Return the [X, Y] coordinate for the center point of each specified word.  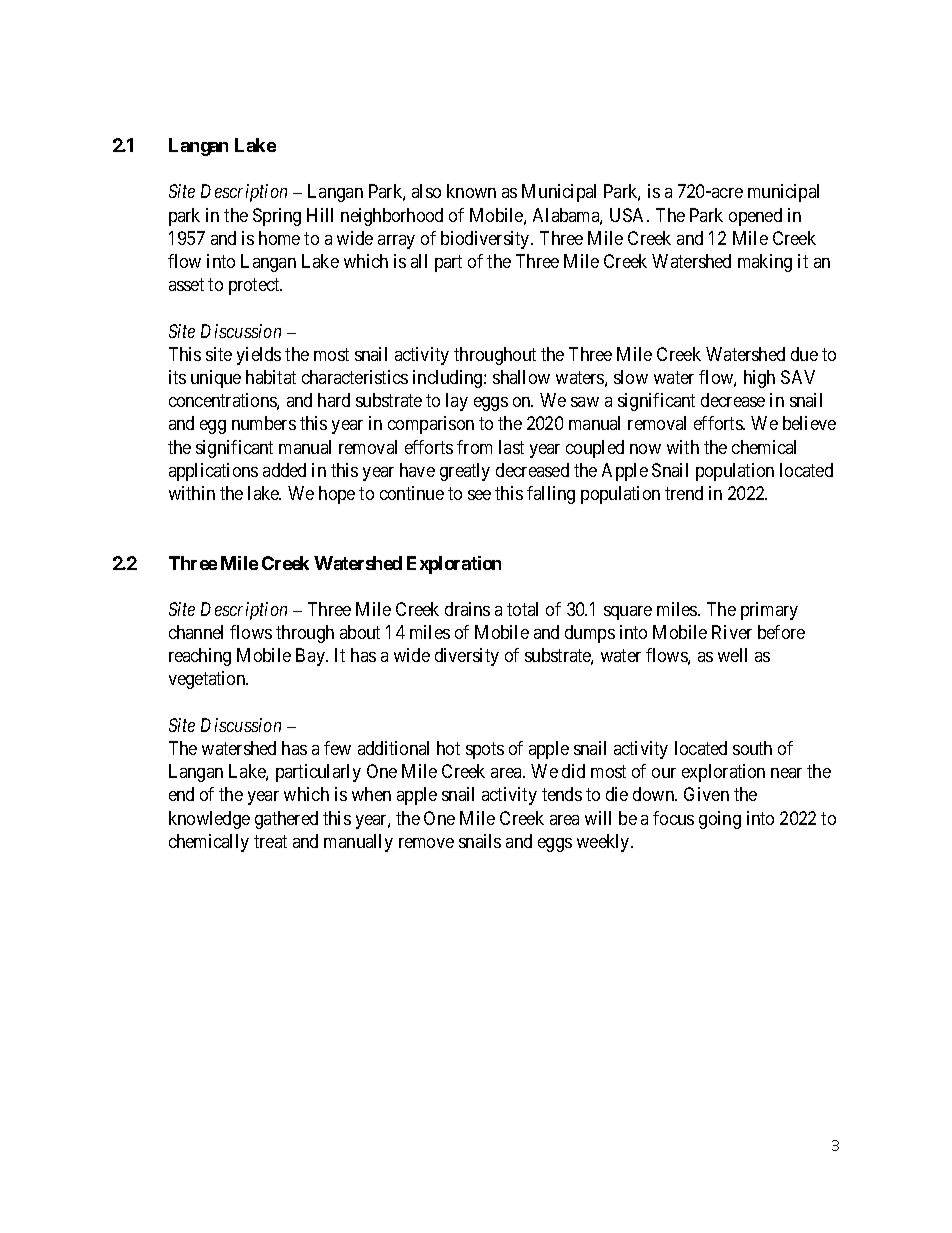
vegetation [208, 680]
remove [426, 843]
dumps [590, 634]
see [479, 495]
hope [337, 495]
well [732, 655]
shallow [521, 377]
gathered [286, 820]
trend [684, 493]
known [471, 191]
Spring [277, 217]
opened [755, 217]
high [759, 379]
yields [259, 356]
